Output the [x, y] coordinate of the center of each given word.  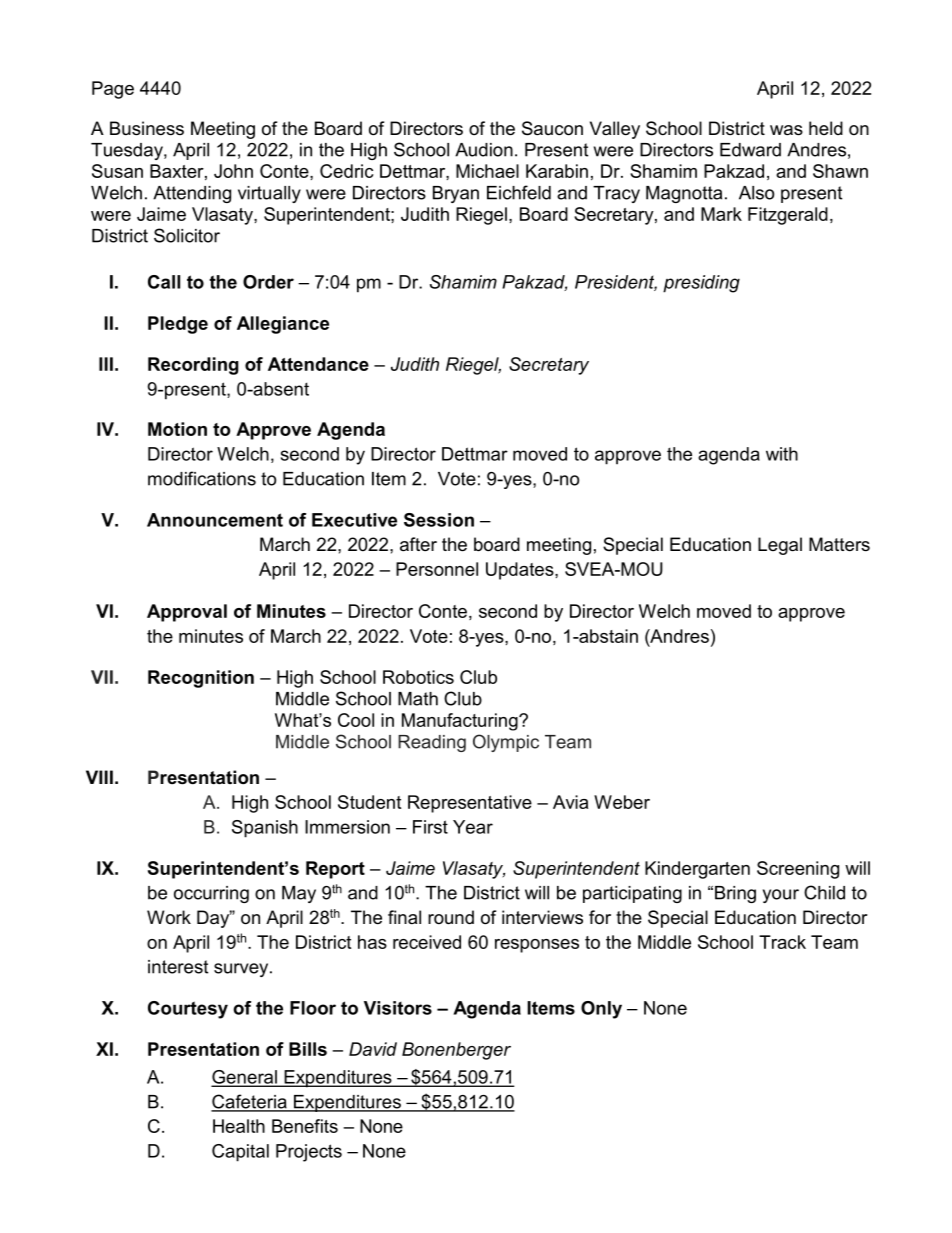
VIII [99, 777]
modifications [202, 478]
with [782, 454]
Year [473, 827]
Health [239, 1126]
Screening [798, 870]
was [786, 130]
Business [147, 128]
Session [439, 520]
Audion [484, 150]
